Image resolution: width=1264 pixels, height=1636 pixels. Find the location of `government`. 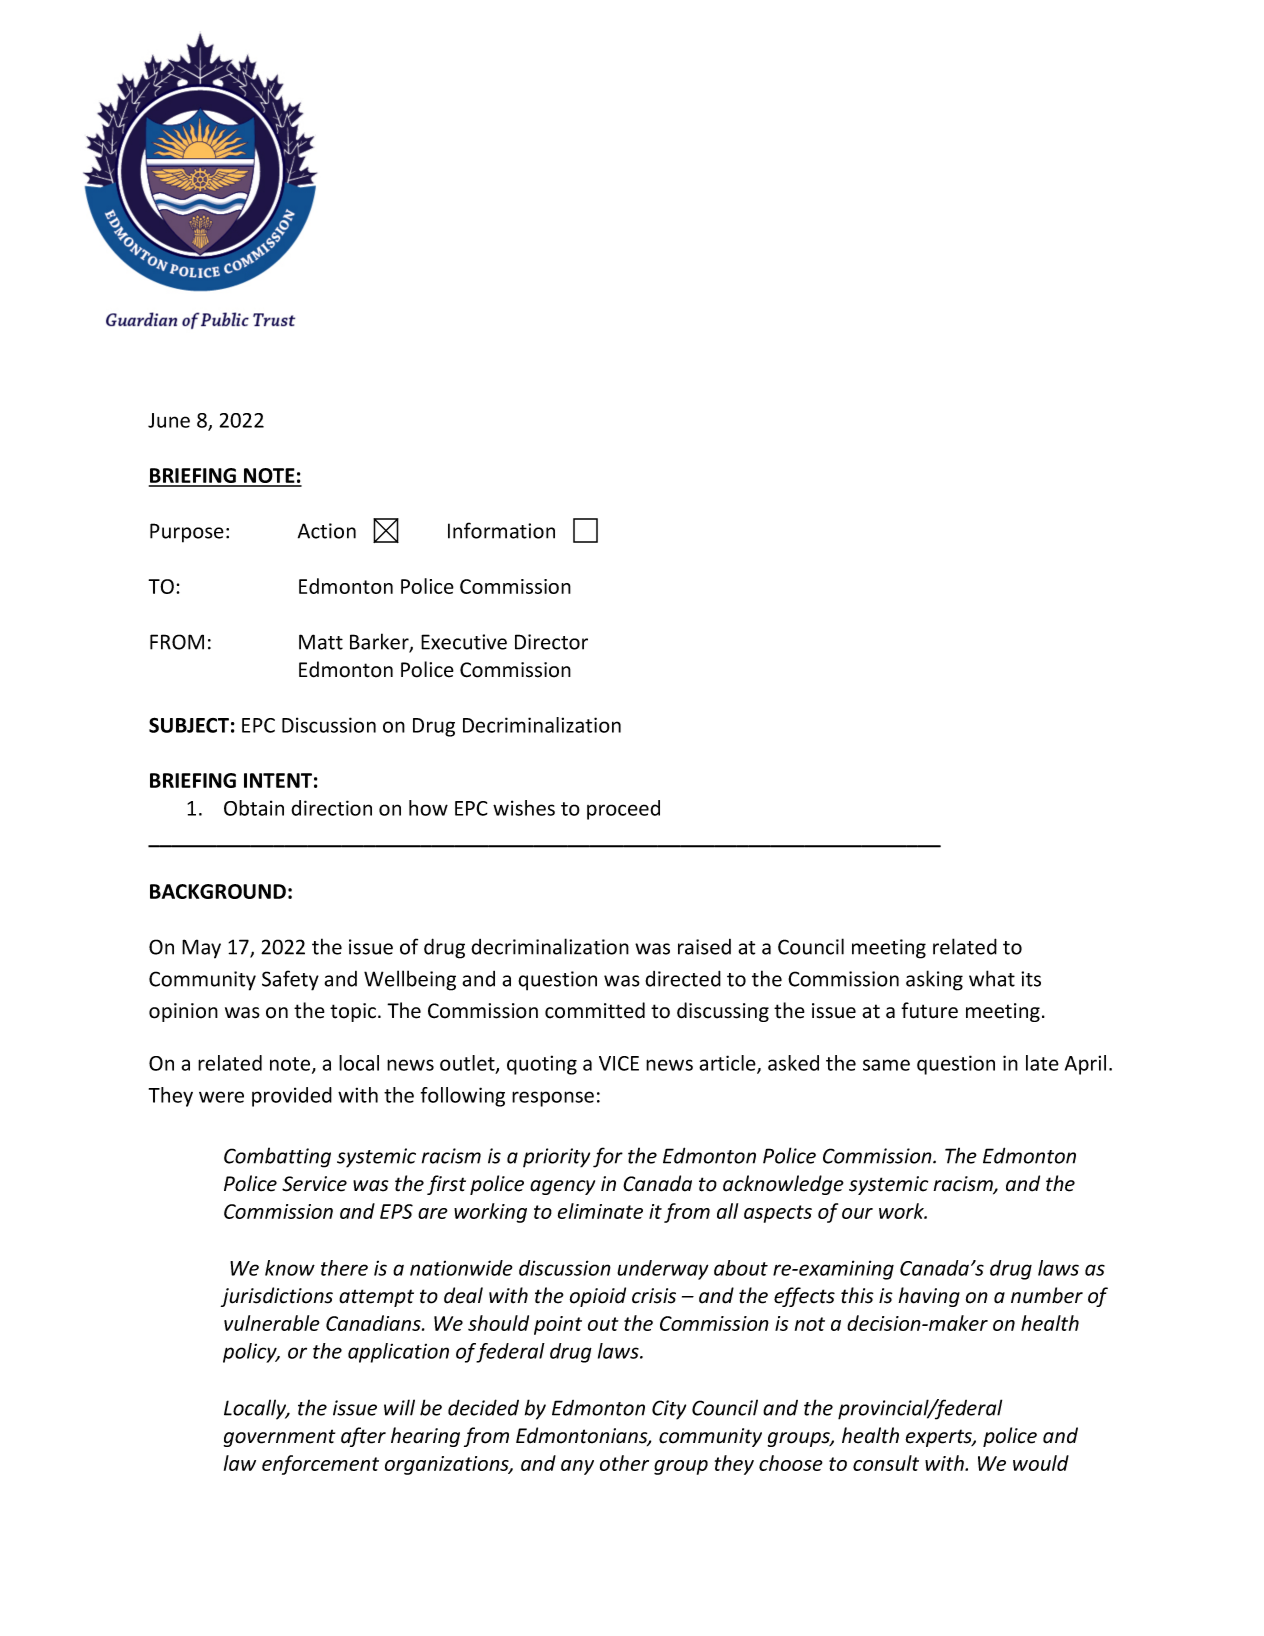

government is located at coordinates (279, 1438).
